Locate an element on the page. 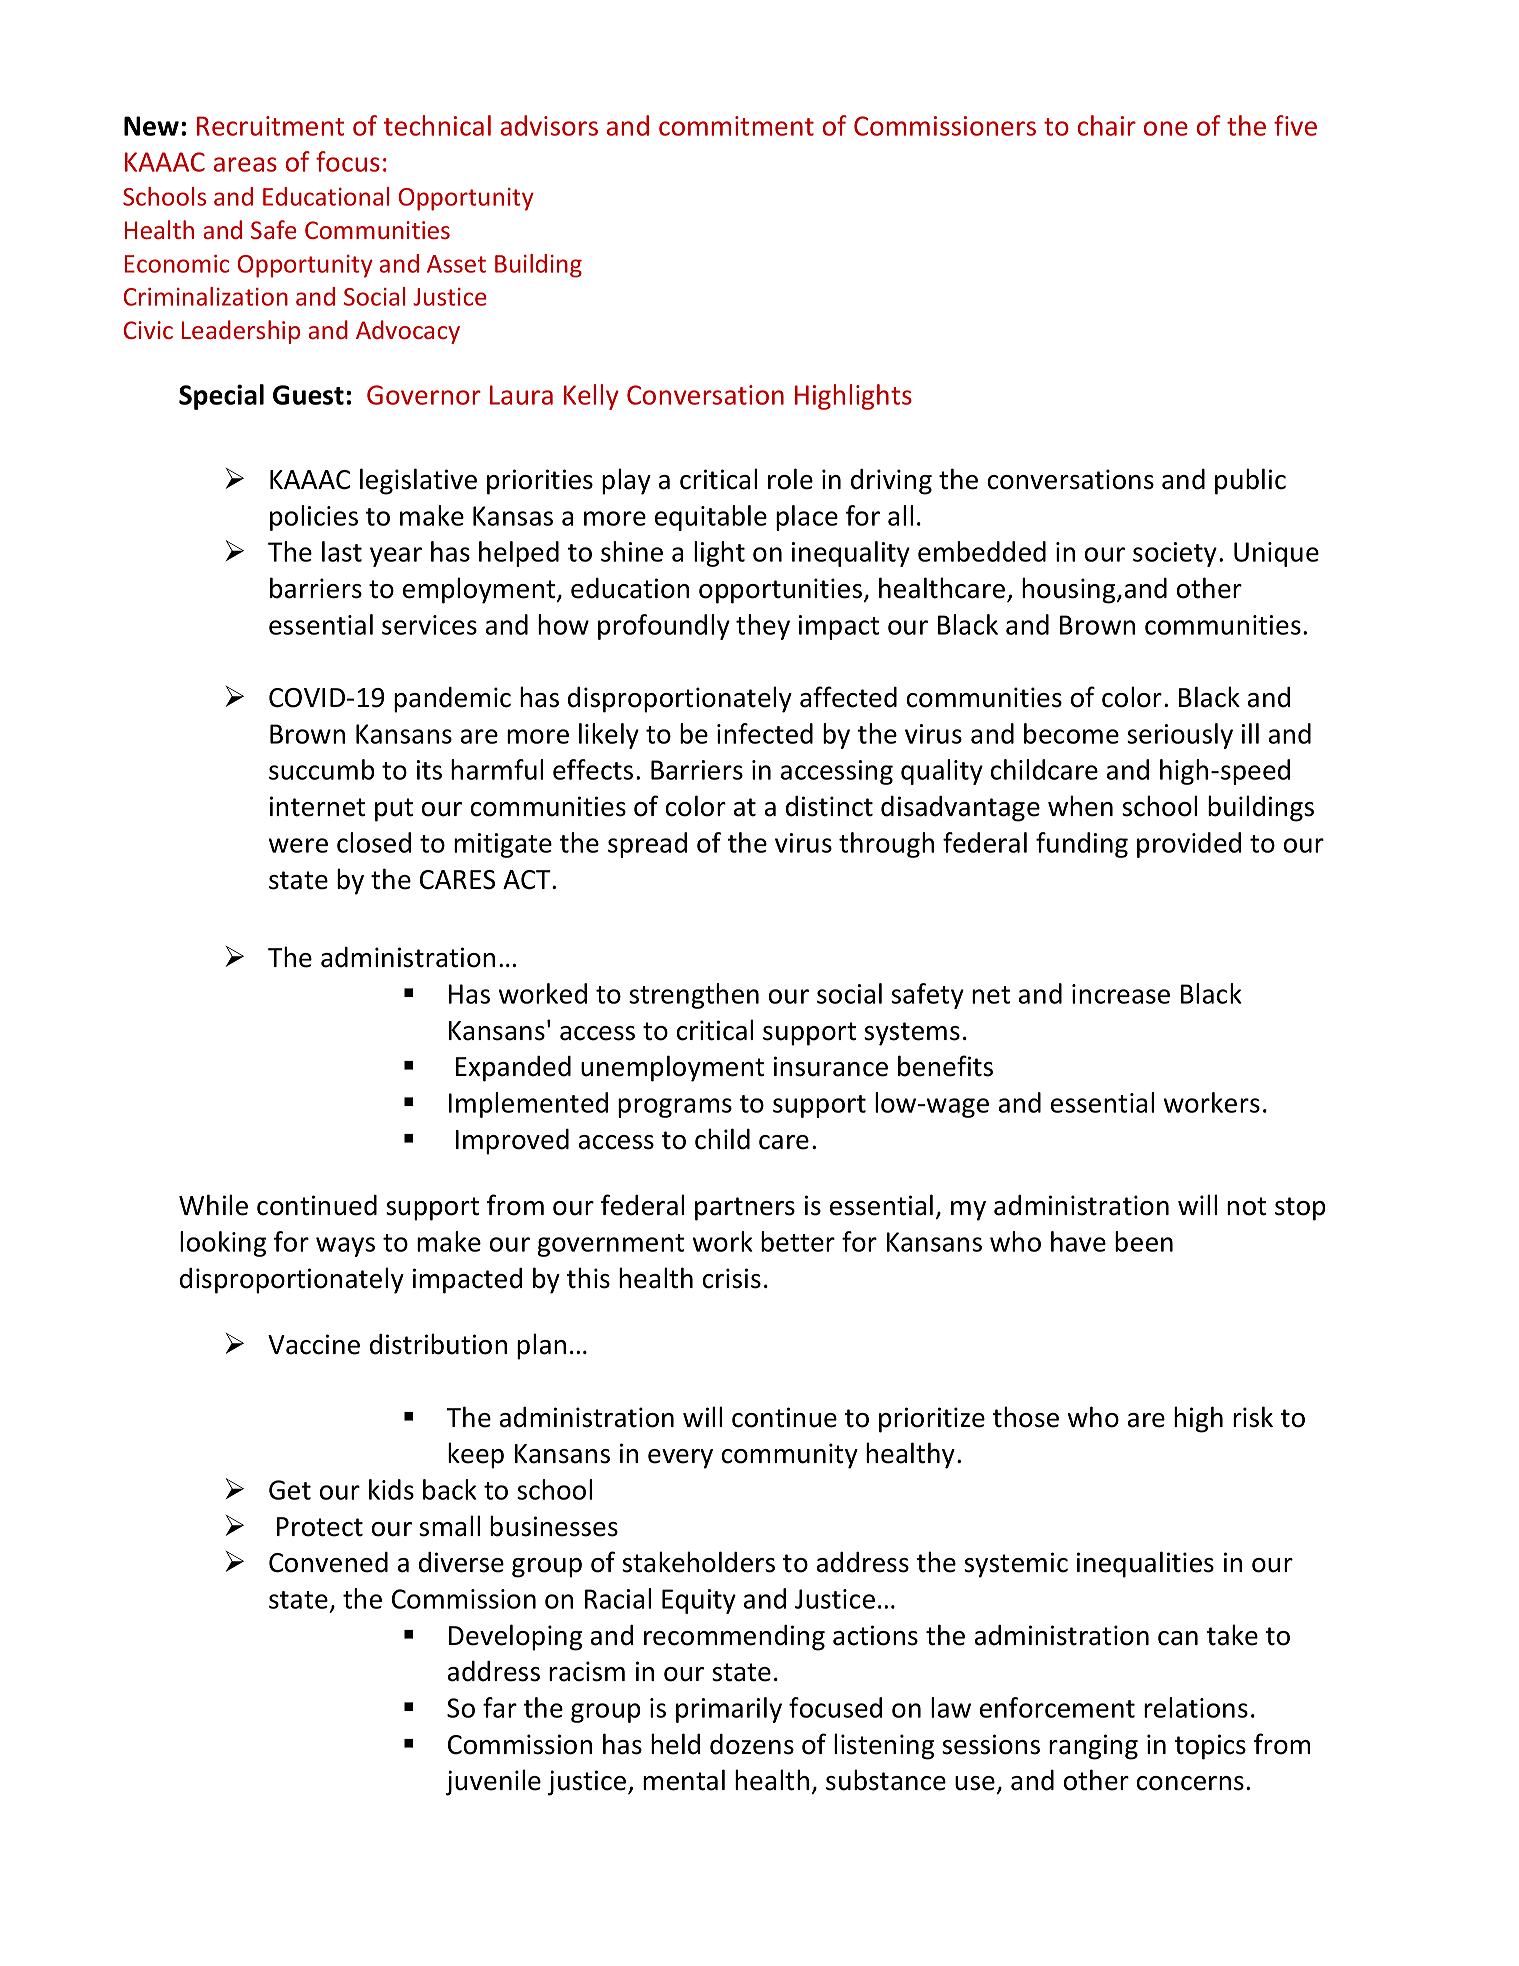 This page has width=1519, height=1966. far is located at coordinates (500, 1707).
